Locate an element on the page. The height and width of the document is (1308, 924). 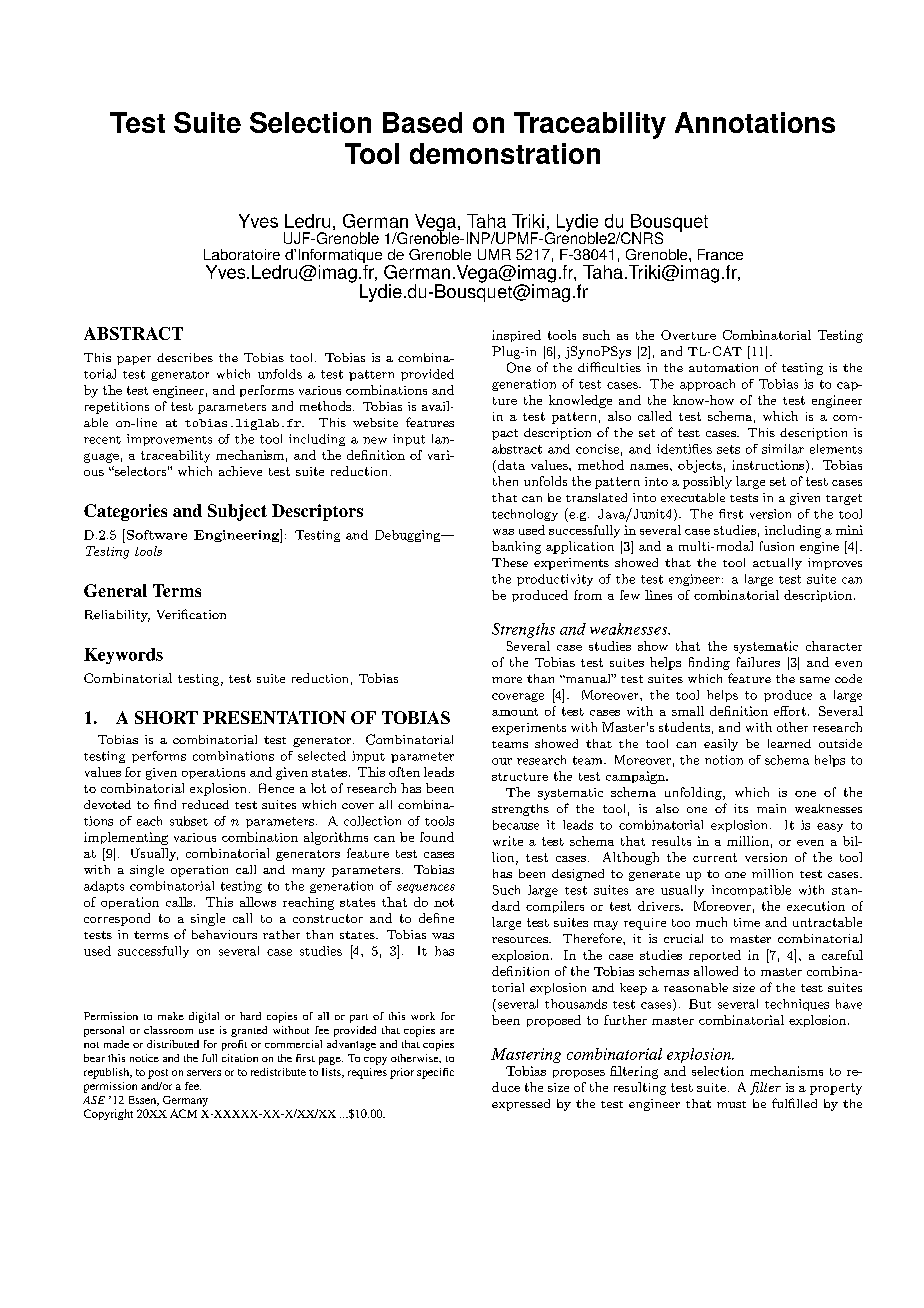
improvements is located at coordinates (169, 440).
